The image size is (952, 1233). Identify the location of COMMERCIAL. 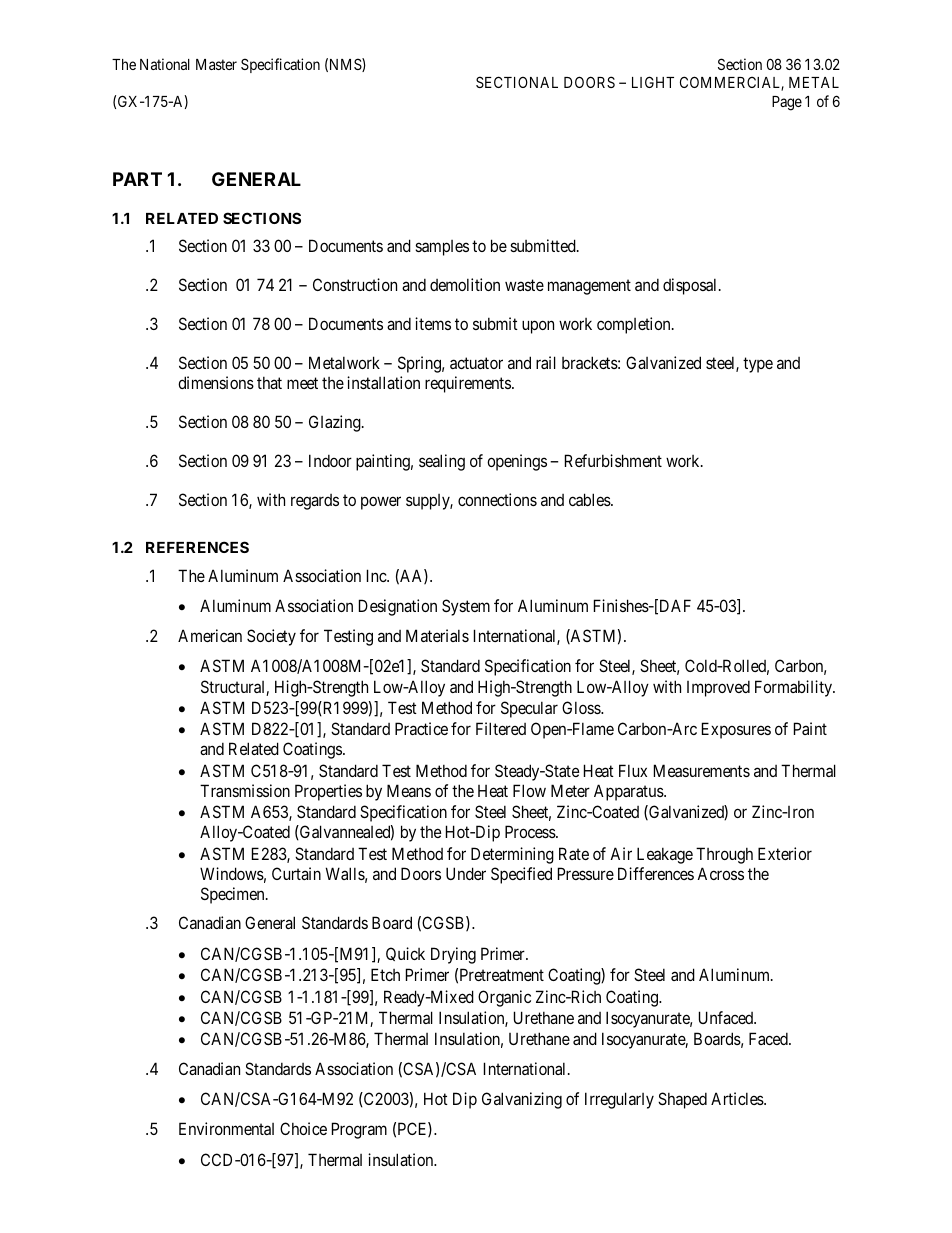
(732, 83).
